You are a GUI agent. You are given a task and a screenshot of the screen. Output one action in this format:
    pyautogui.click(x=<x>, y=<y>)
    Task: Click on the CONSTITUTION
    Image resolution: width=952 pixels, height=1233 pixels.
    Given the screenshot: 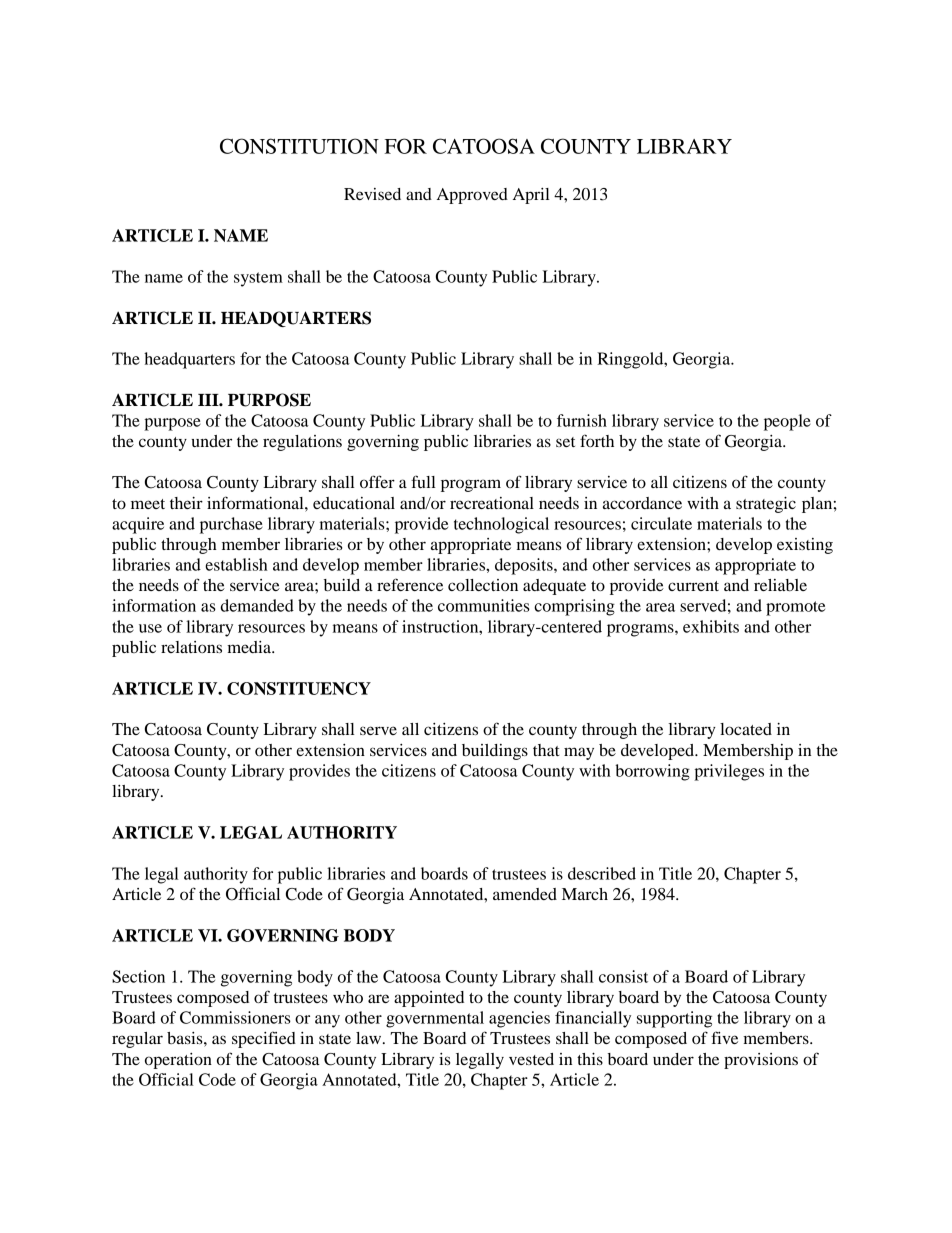 What is the action you would take?
    pyautogui.click(x=299, y=146)
